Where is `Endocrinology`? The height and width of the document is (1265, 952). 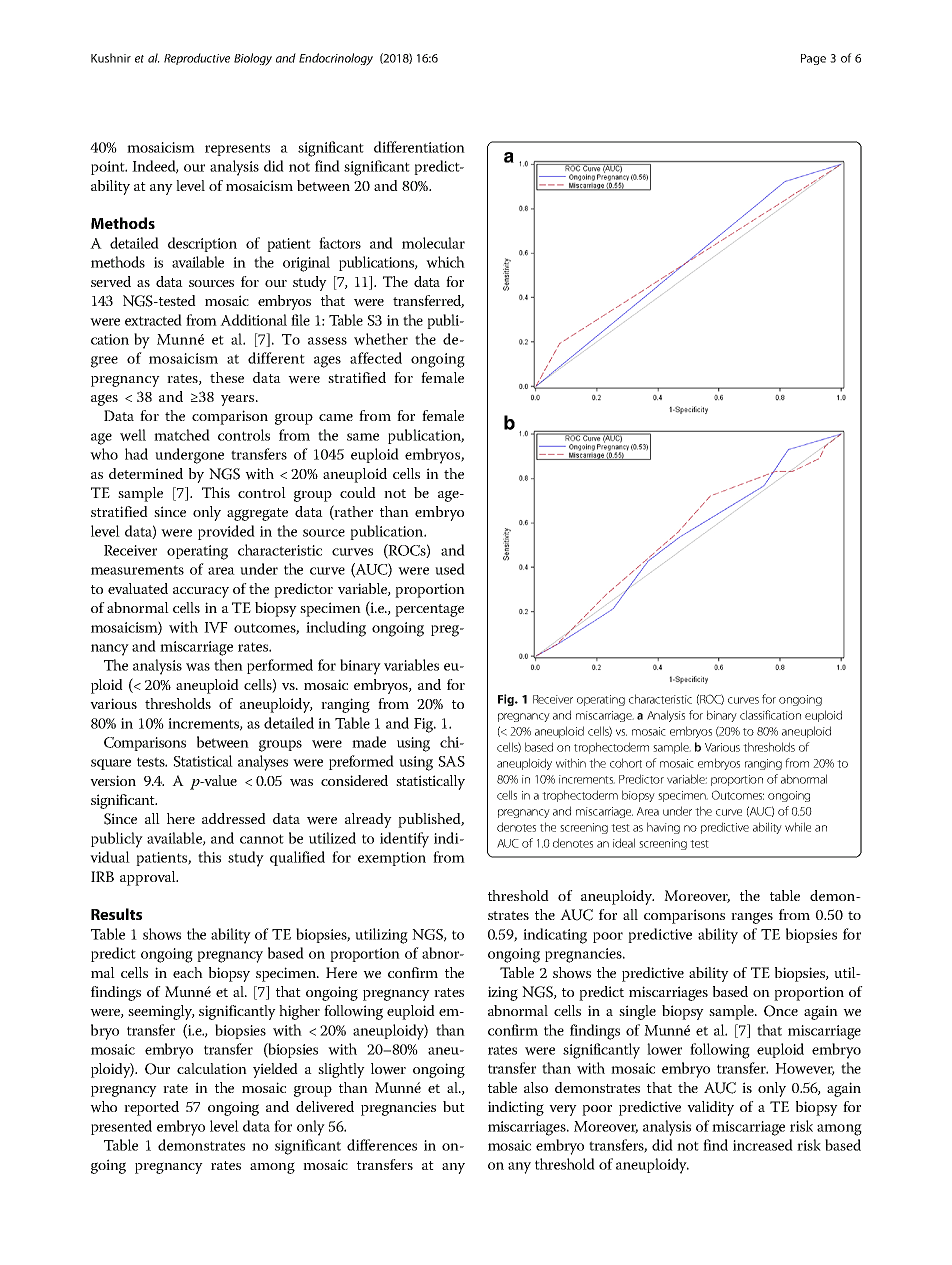 Endocrinology is located at coordinates (336, 59).
